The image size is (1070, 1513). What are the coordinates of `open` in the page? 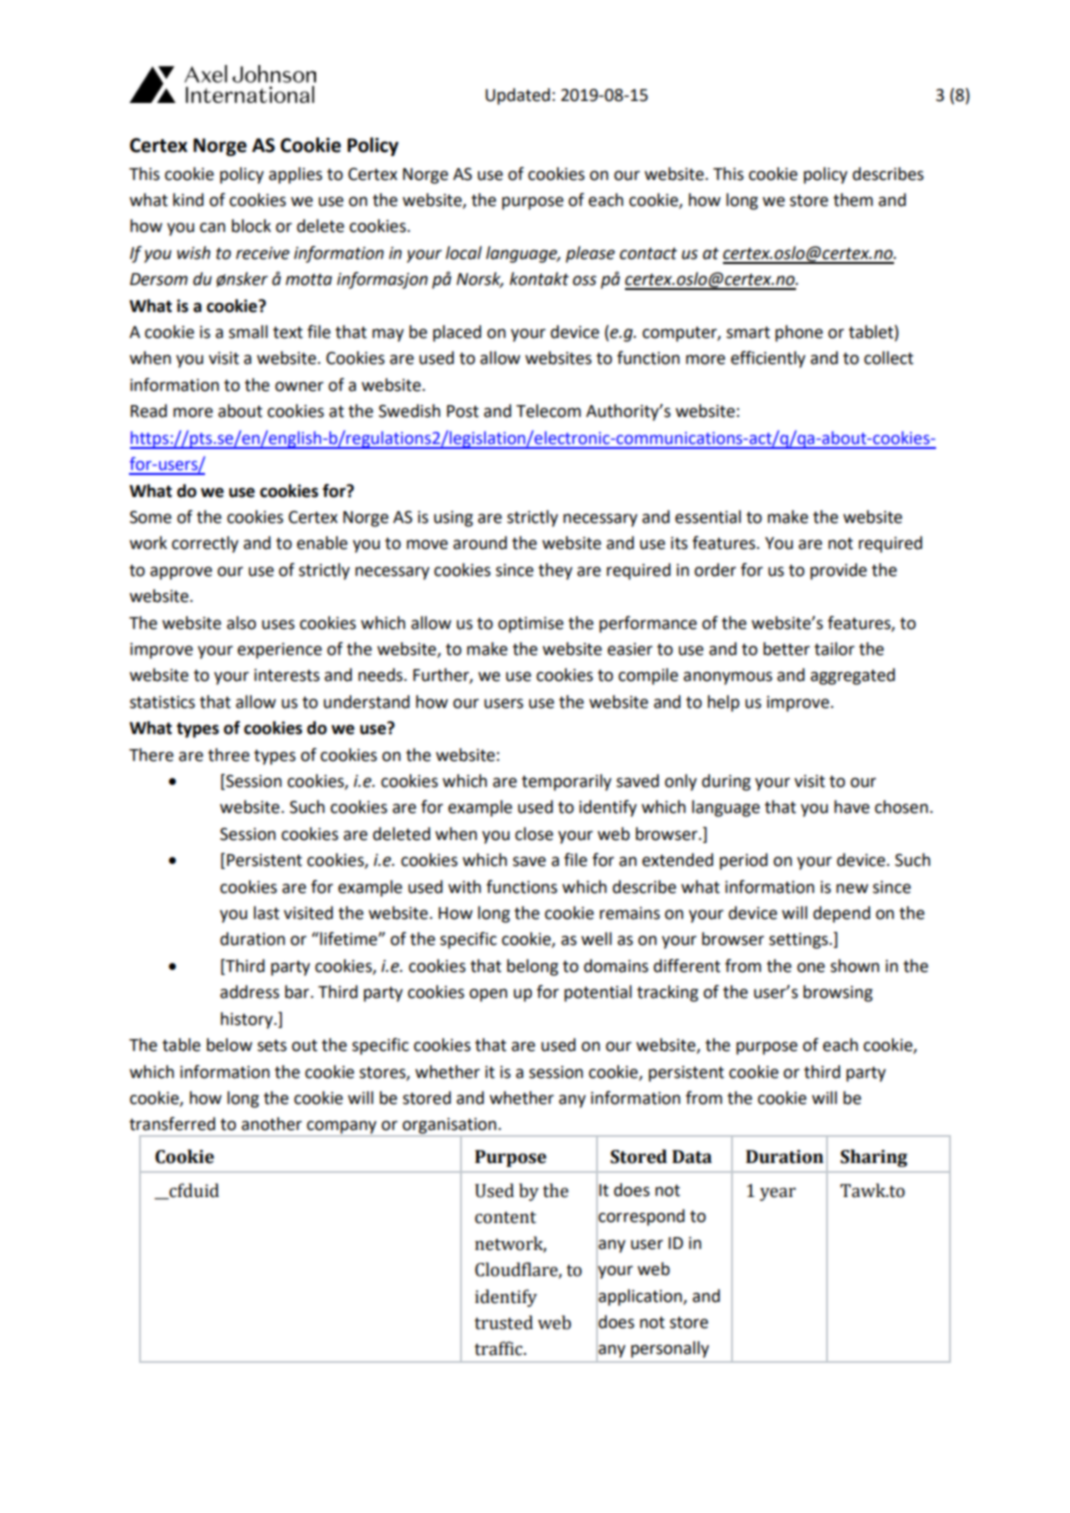 It's located at (488, 995).
